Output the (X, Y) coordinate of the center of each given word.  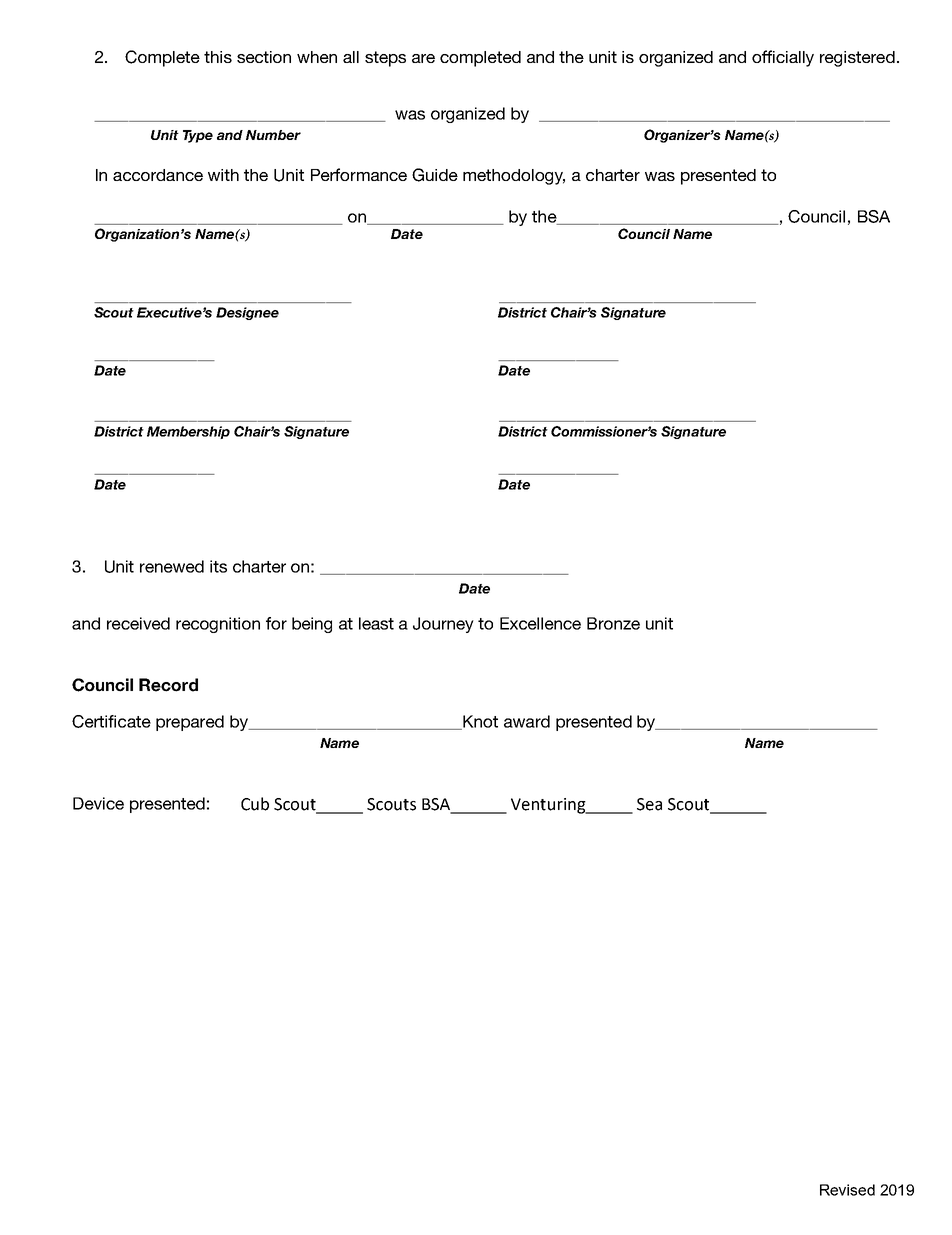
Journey (443, 625)
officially (783, 58)
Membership (188, 432)
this (218, 57)
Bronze (613, 623)
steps (385, 59)
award (527, 721)
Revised (847, 1190)
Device (98, 803)
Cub (255, 804)
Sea (649, 804)
